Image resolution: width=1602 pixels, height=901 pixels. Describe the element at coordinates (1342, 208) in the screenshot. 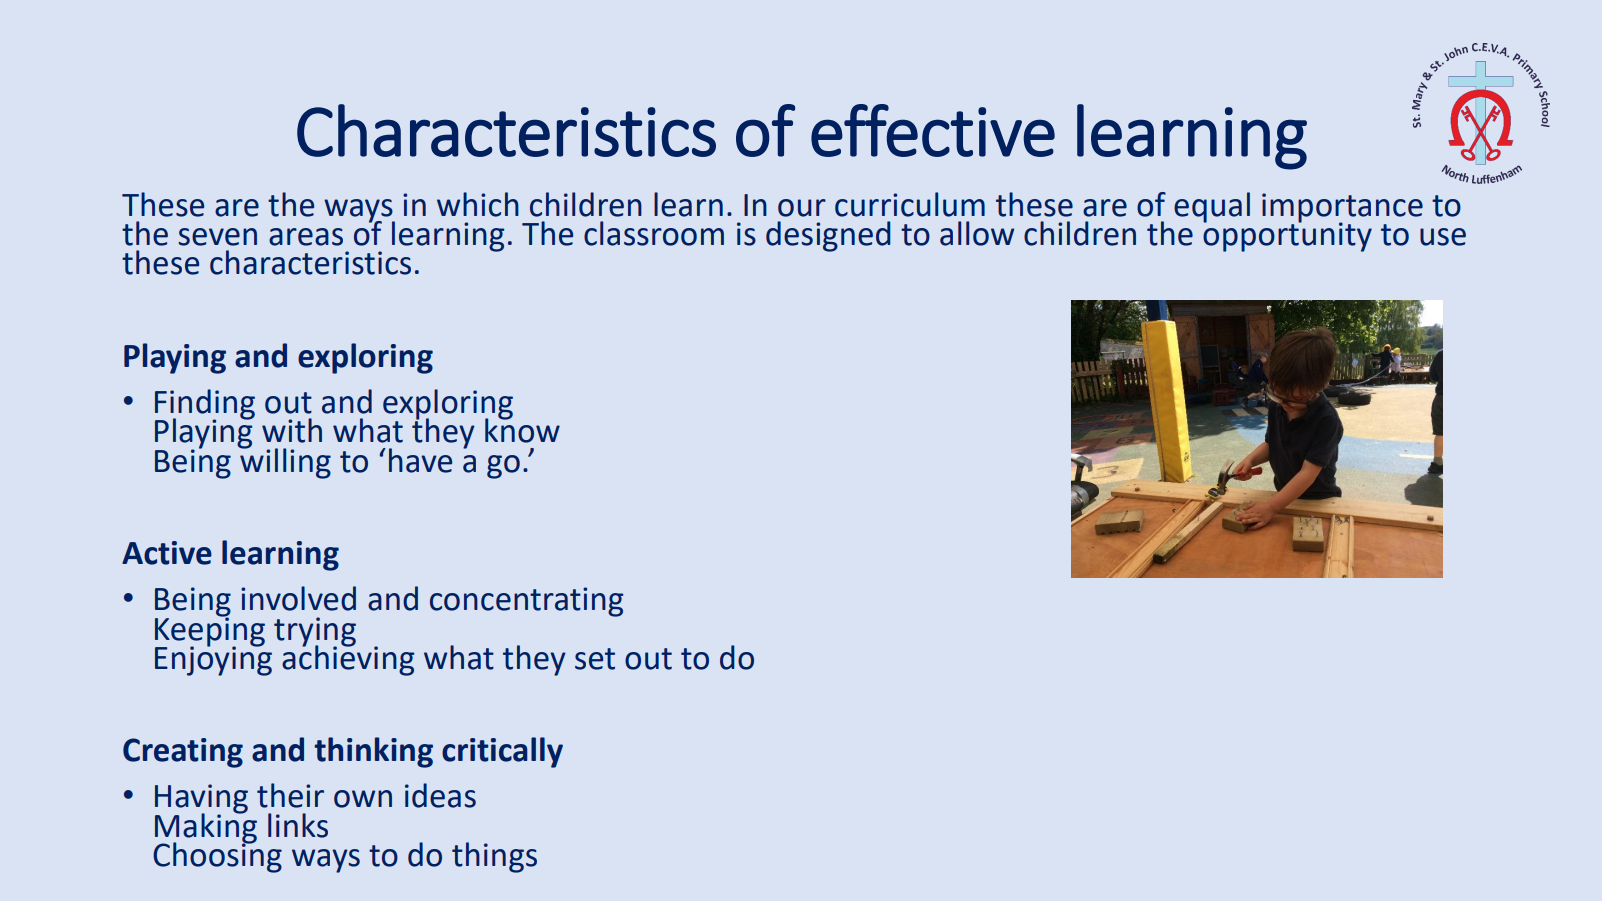

I see `importance` at that location.
